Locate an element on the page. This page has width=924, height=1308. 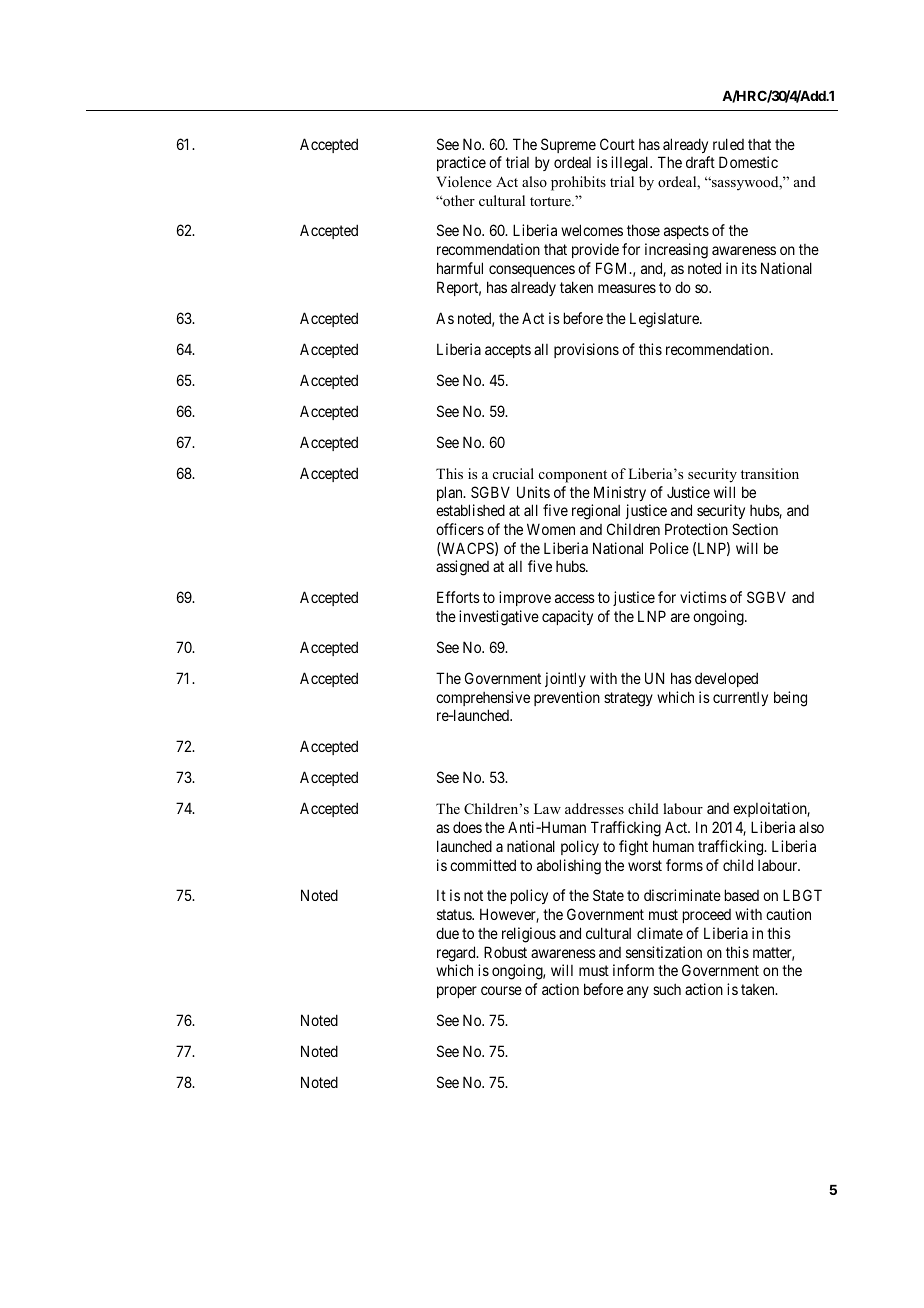
strategy is located at coordinates (628, 699).
